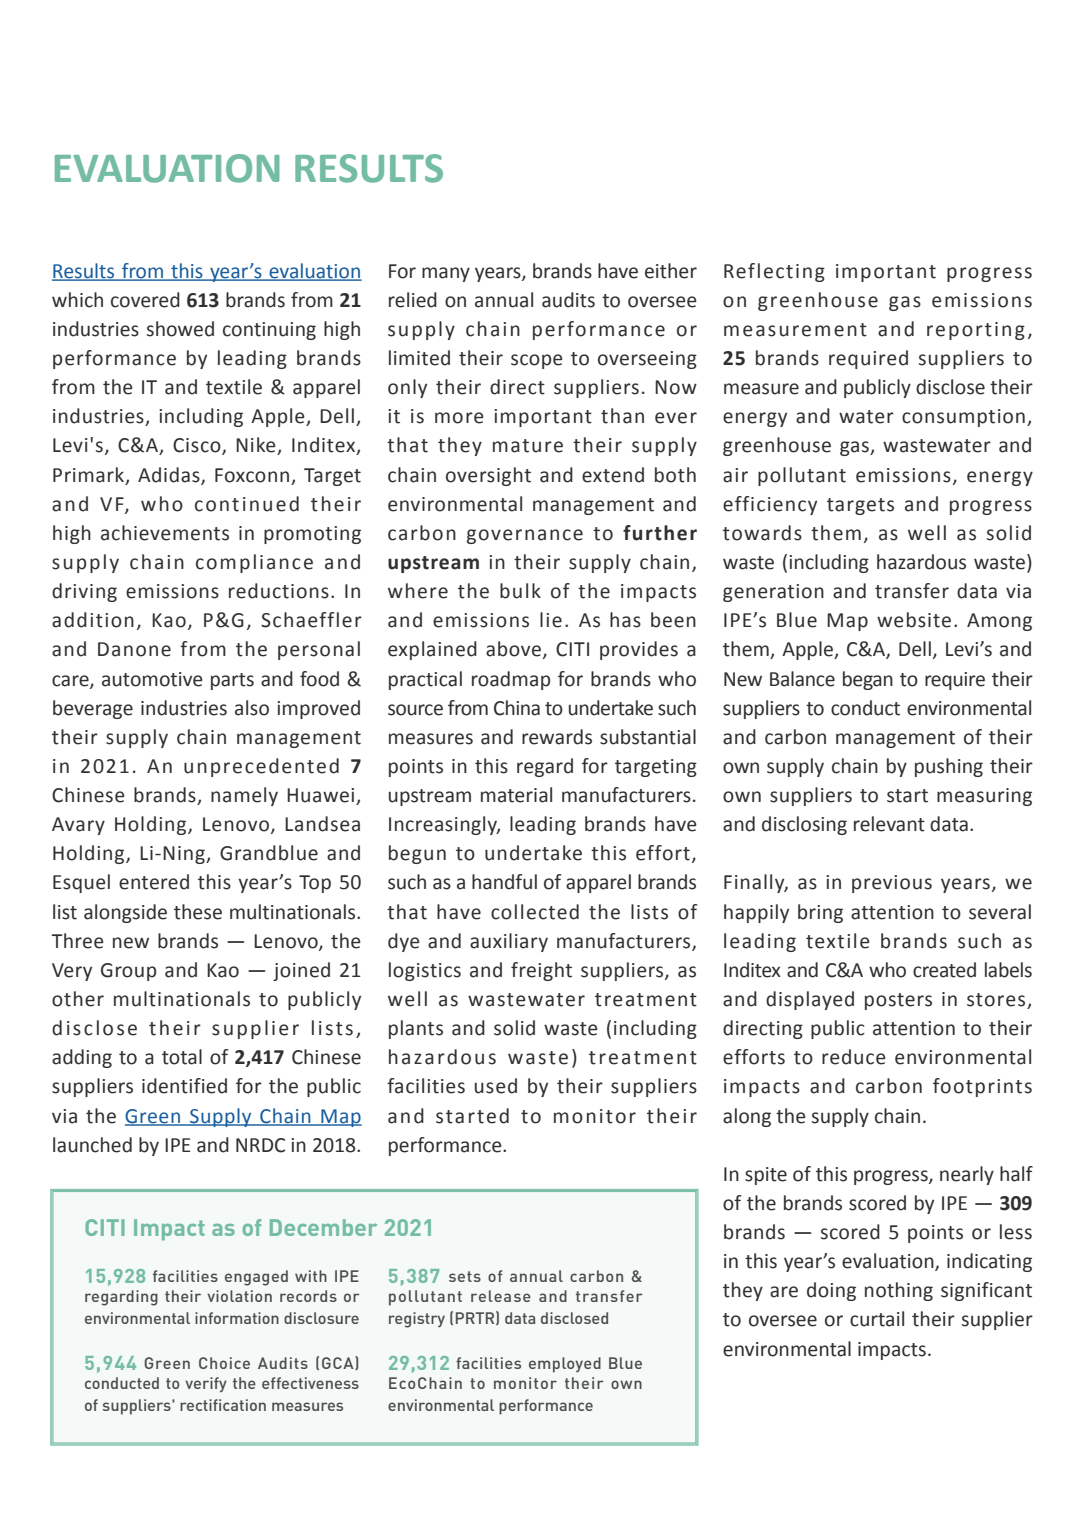 This document has width=1084, height=1533. I want to click on scope, so click(537, 361).
